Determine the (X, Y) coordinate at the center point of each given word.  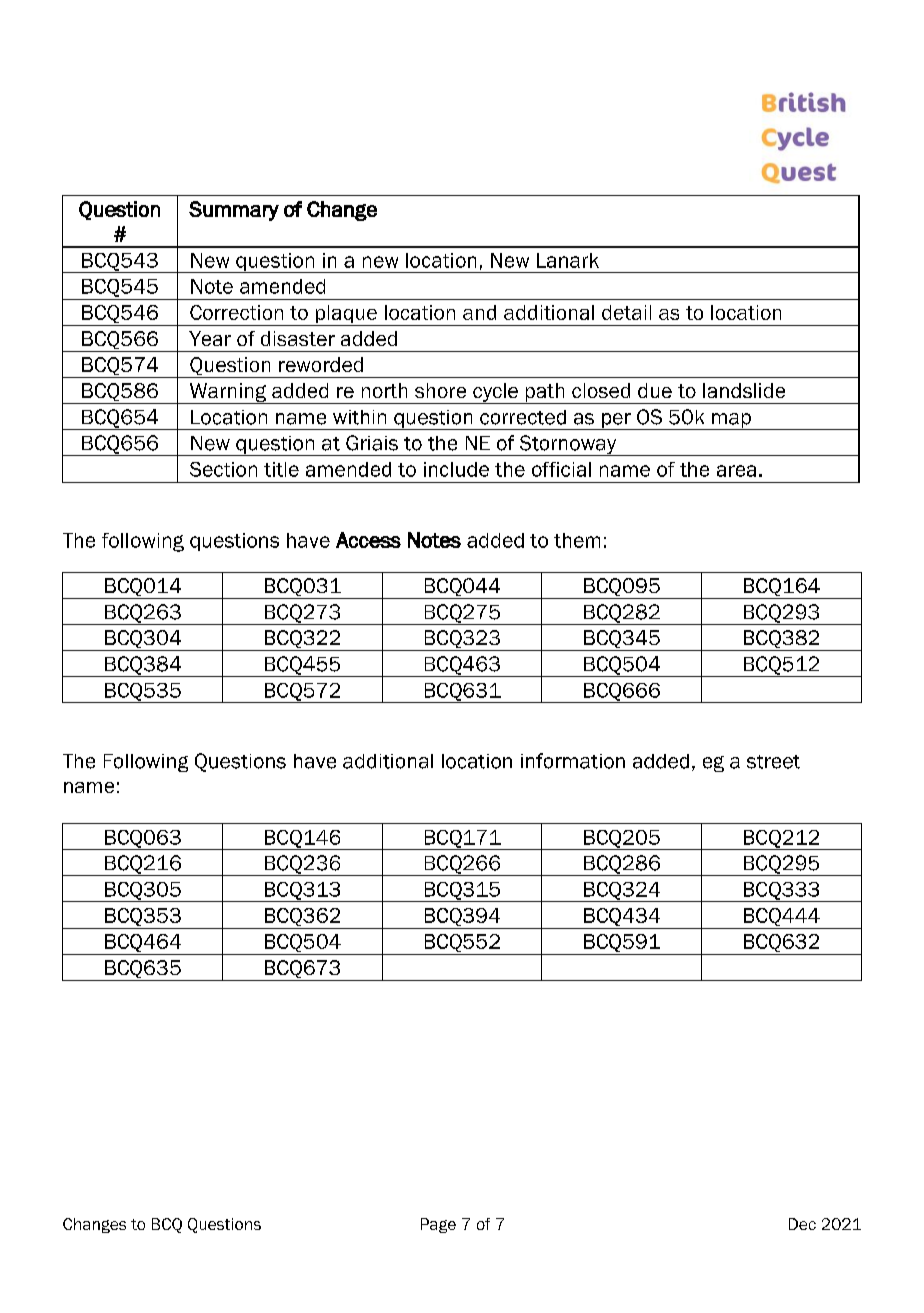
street (773, 762)
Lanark (568, 260)
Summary (234, 211)
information (573, 761)
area (736, 471)
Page (438, 1225)
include (456, 469)
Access (368, 540)
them (577, 540)
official (561, 469)
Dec (802, 1224)
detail (626, 312)
